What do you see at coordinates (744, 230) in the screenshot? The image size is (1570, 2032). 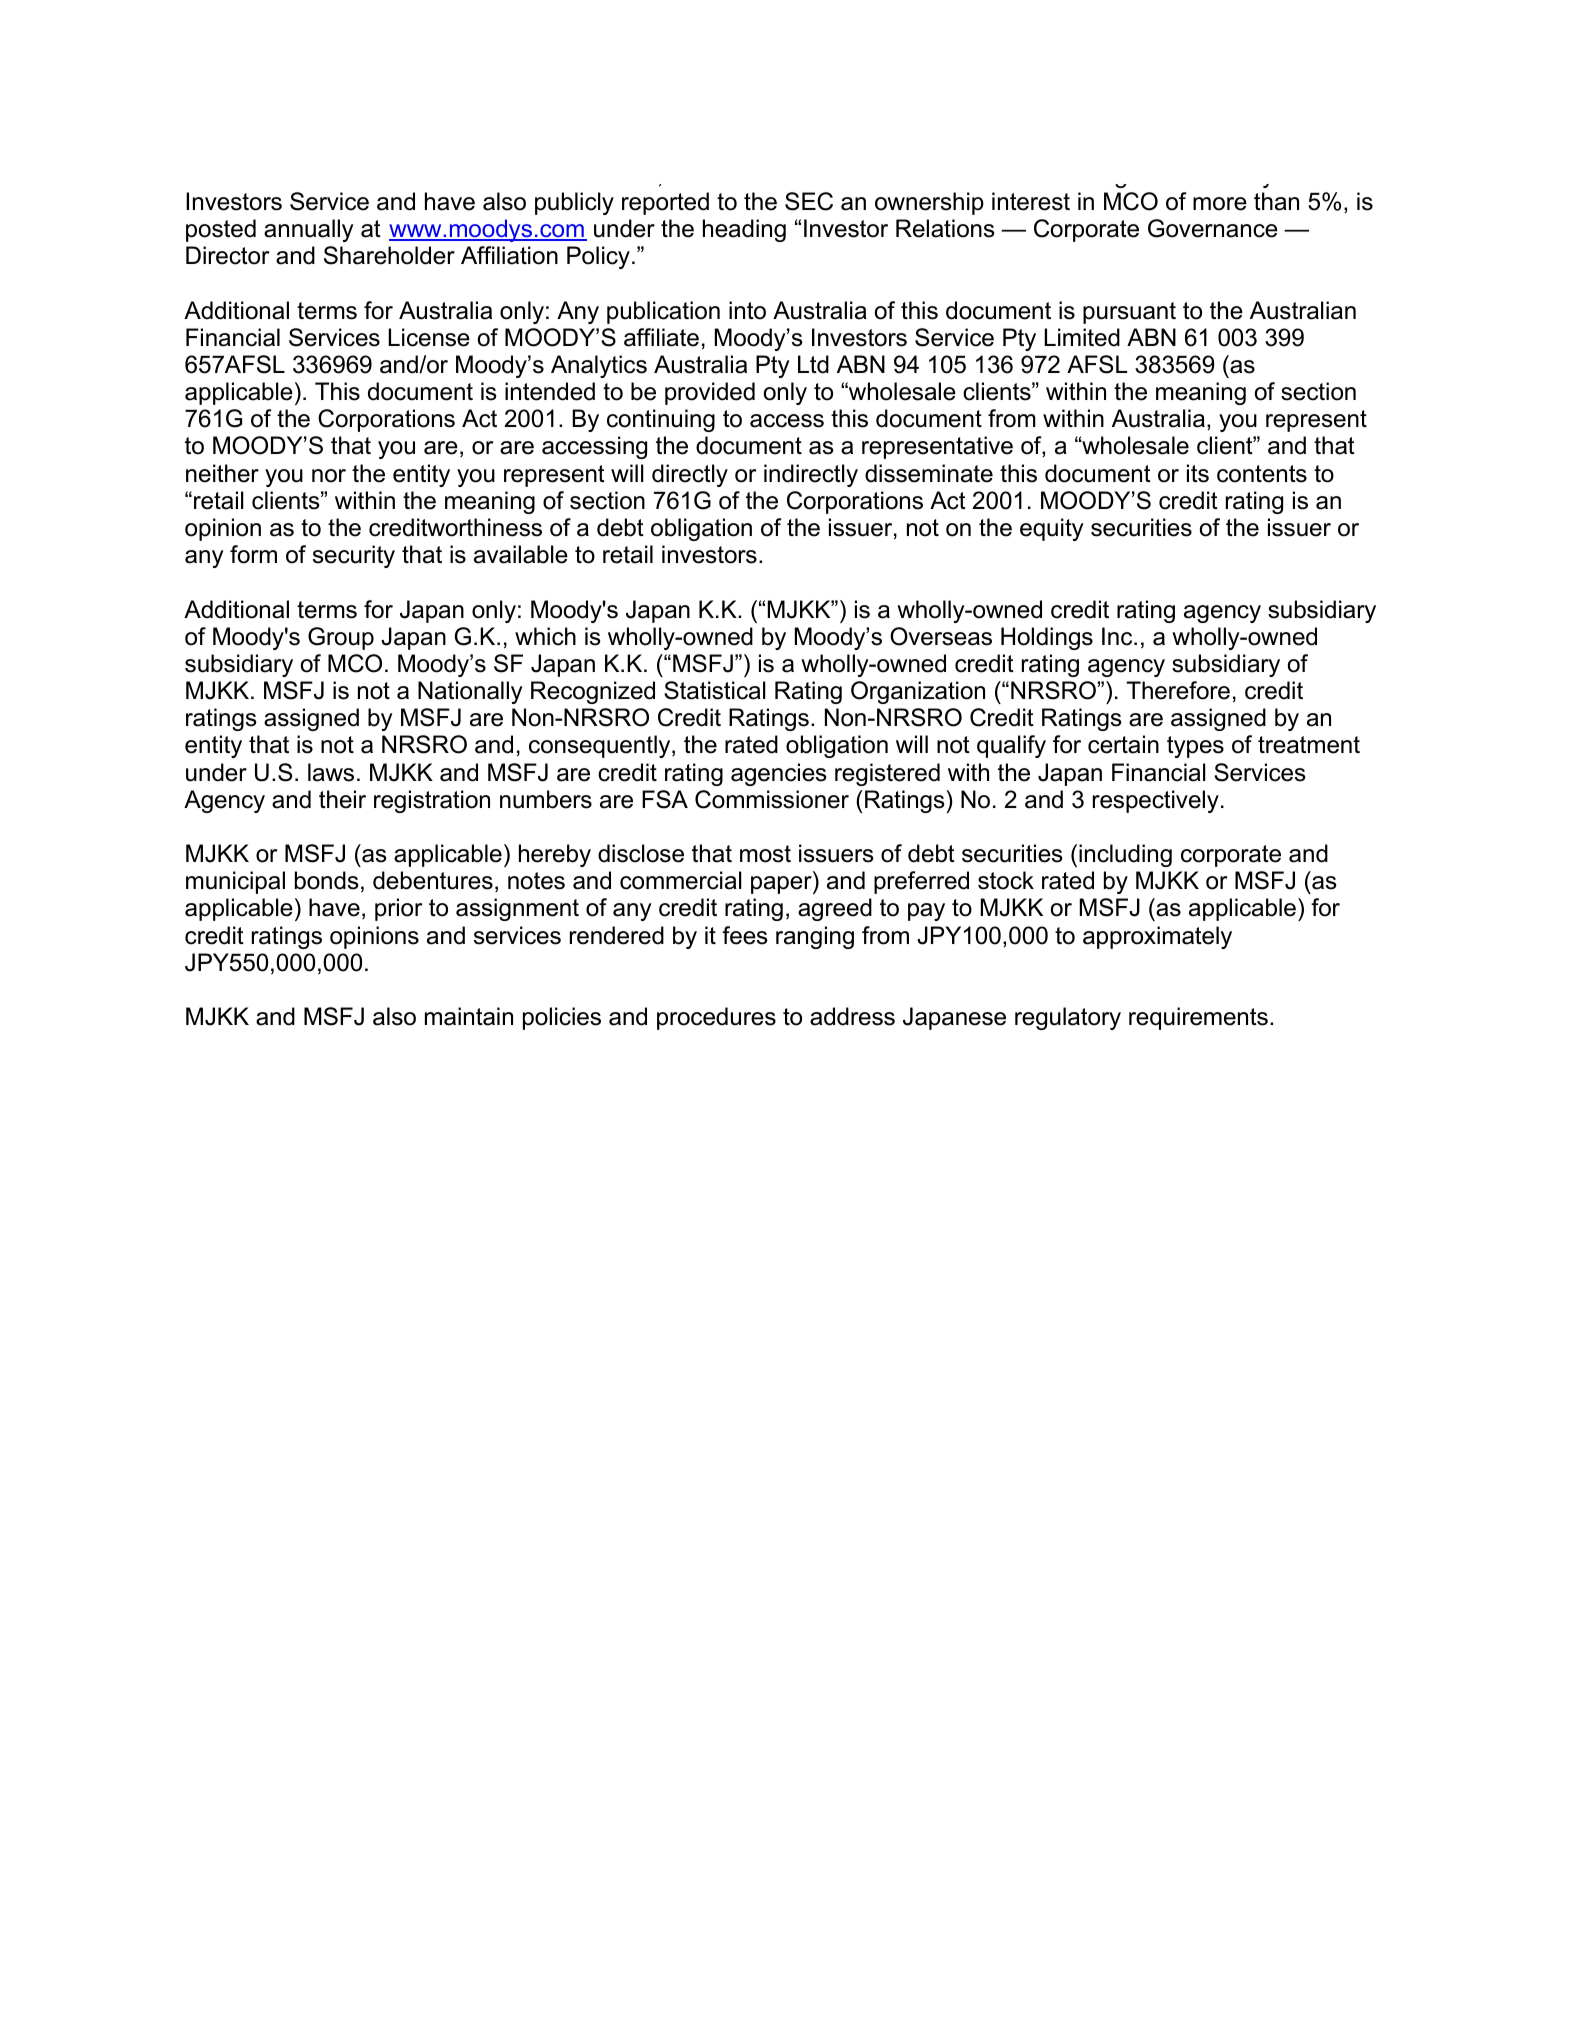 I see `heading` at bounding box center [744, 230].
